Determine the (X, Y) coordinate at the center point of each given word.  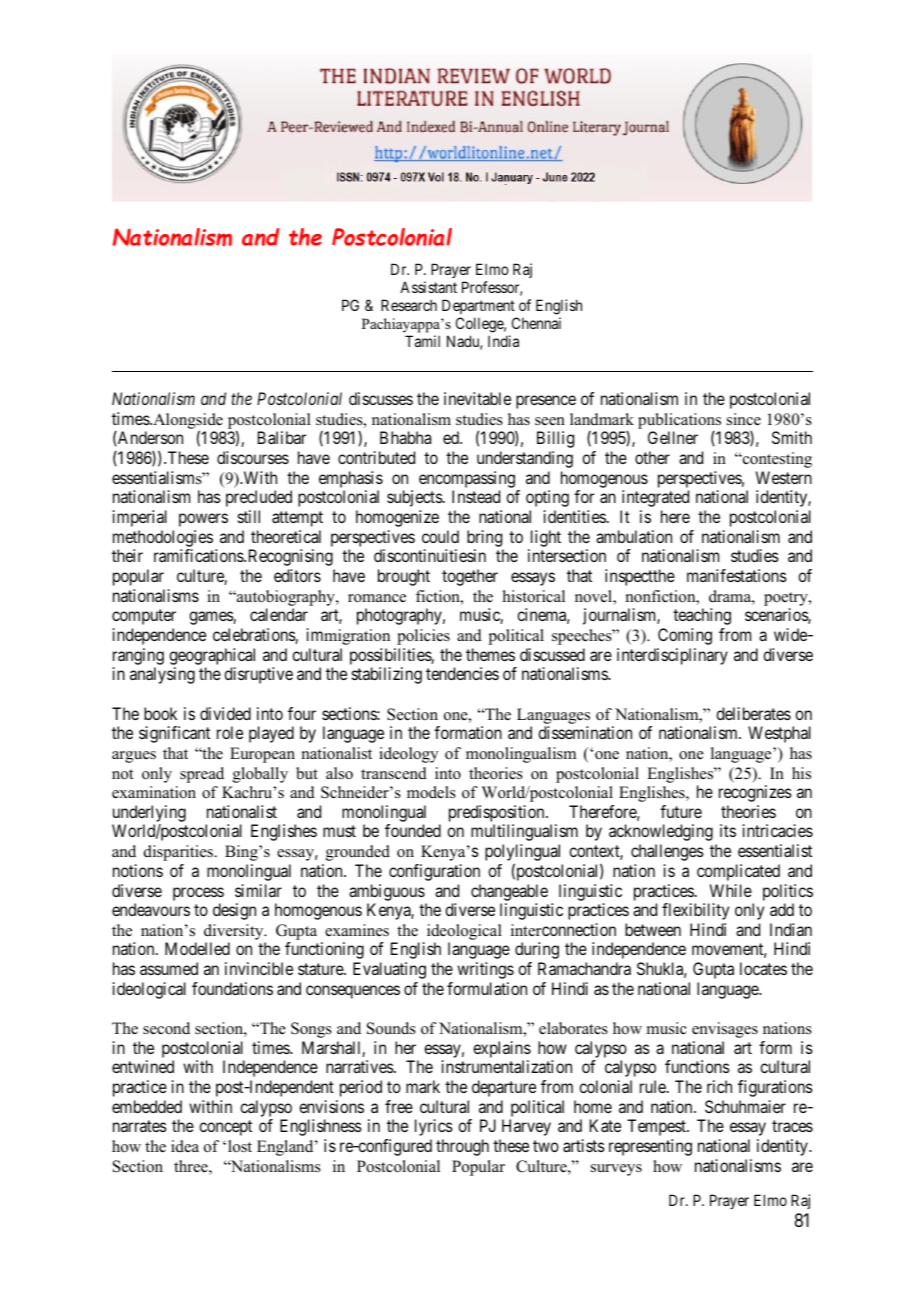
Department (478, 306)
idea (185, 1146)
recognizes (755, 793)
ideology (408, 755)
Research (409, 305)
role (230, 732)
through (462, 1147)
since (744, 419)
